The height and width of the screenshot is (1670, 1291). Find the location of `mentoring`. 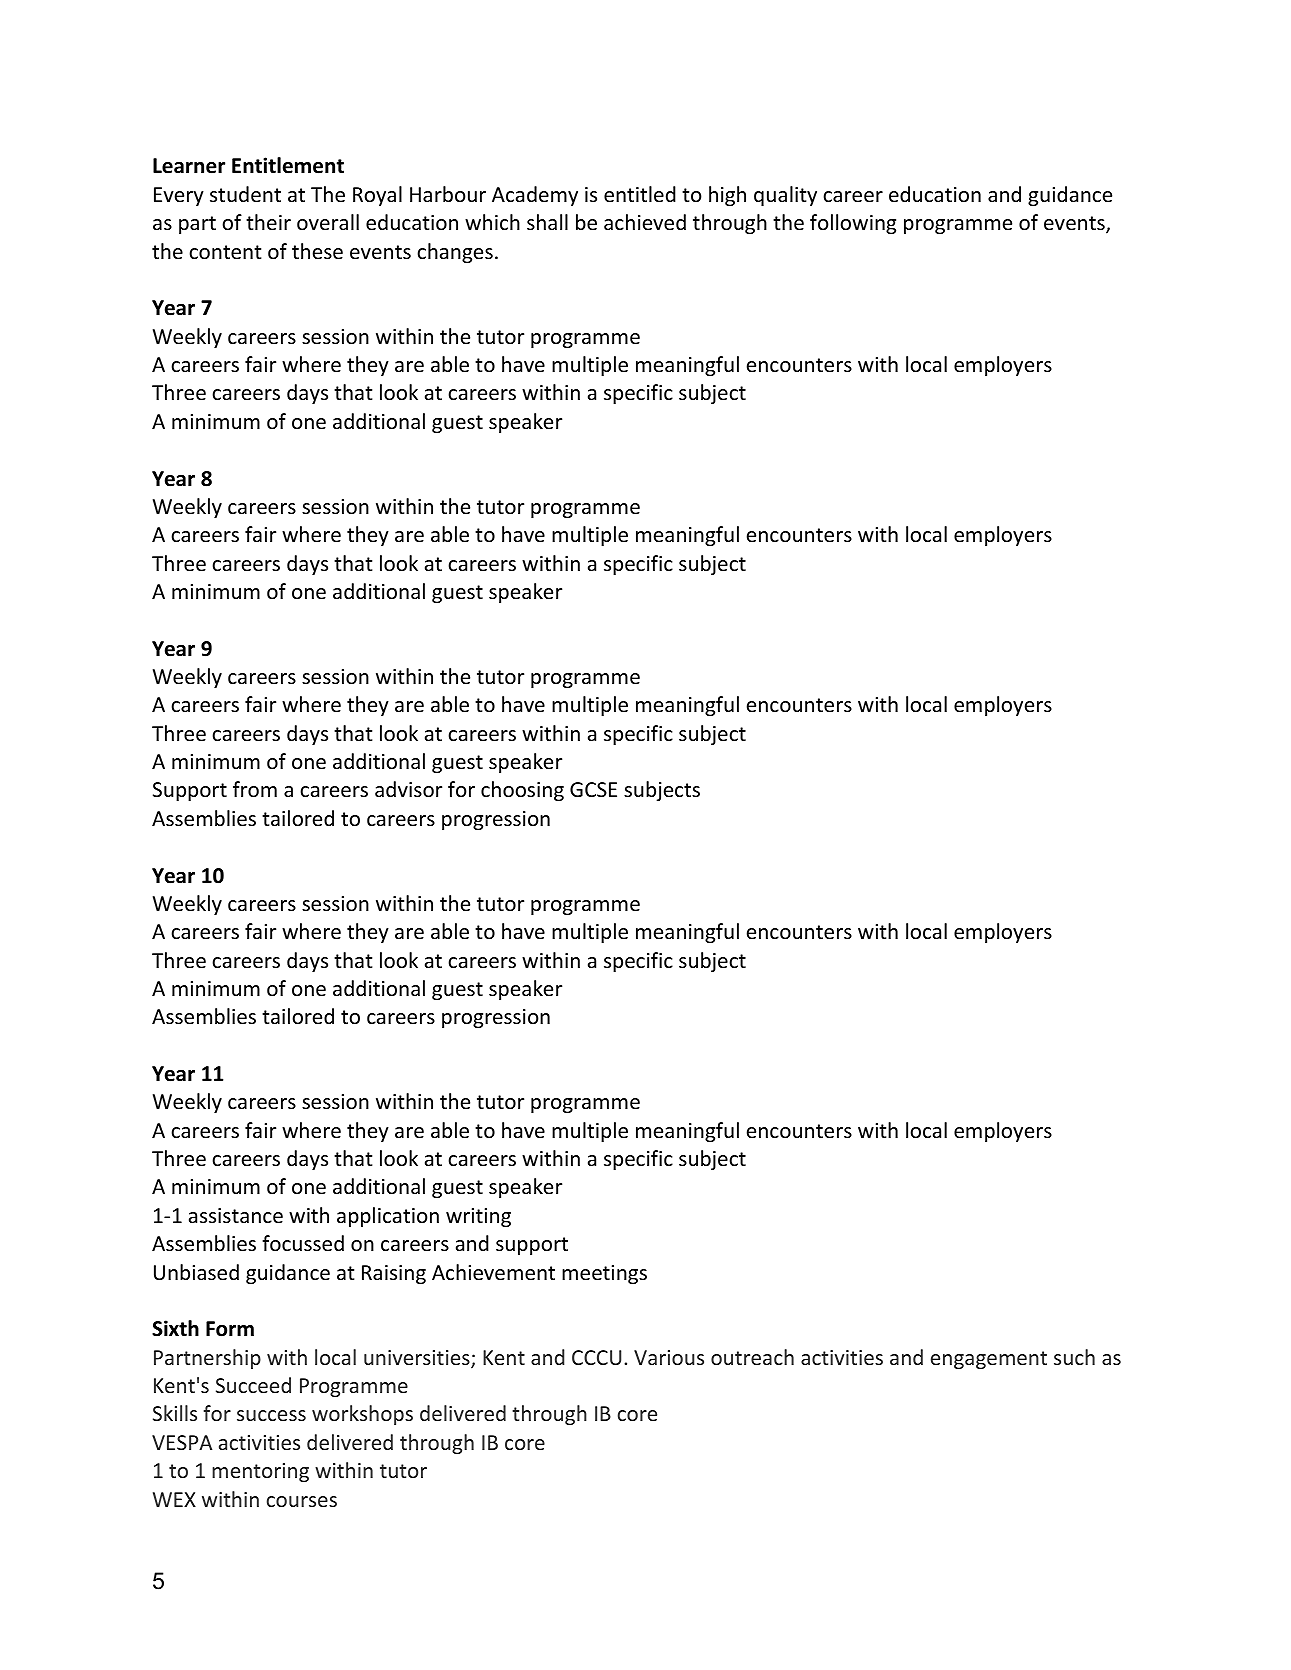

mentoring is located at coordinates (260, 1472).
